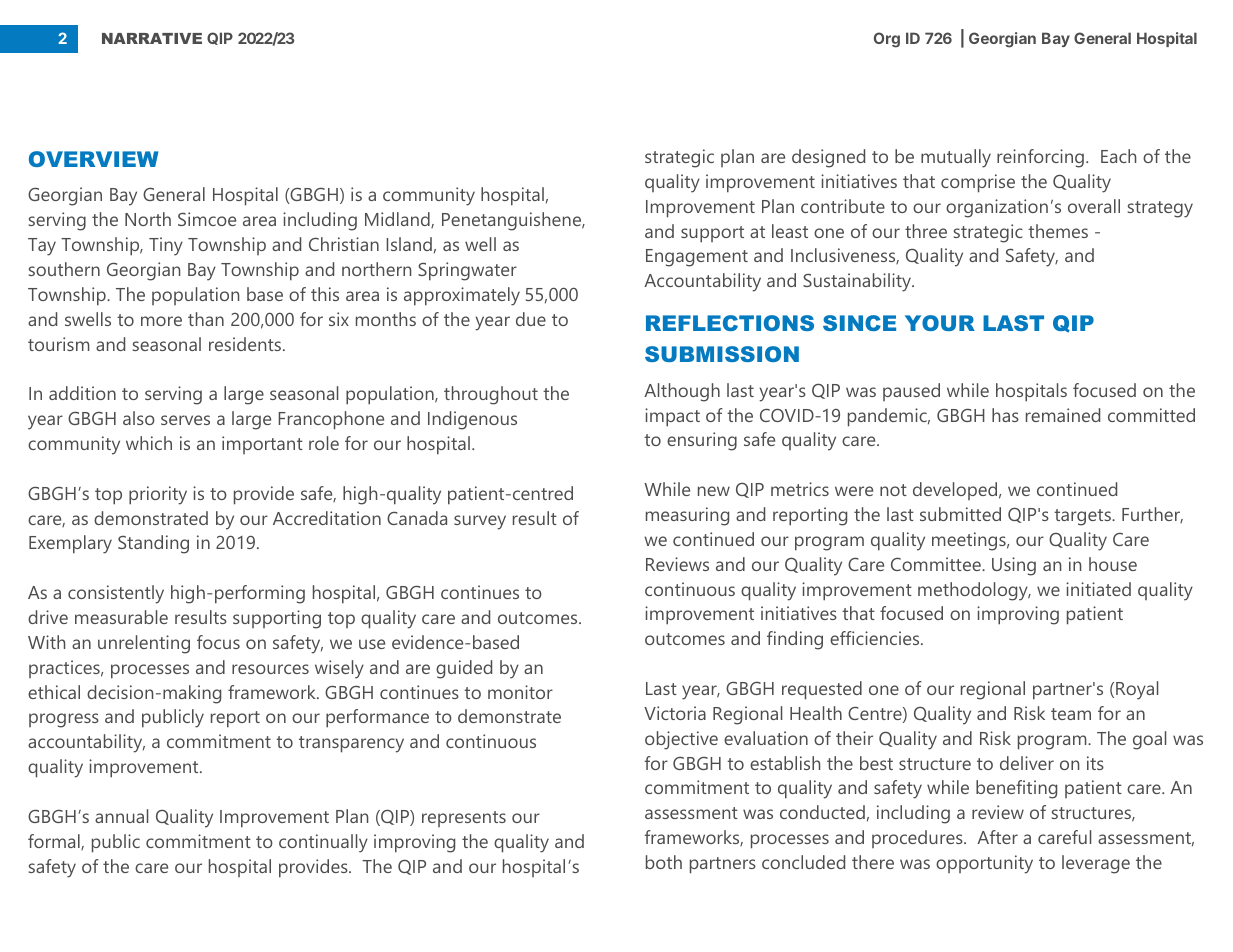 This screenshot has height=952, width=1233. I want to click on both, so click(664, 862).
